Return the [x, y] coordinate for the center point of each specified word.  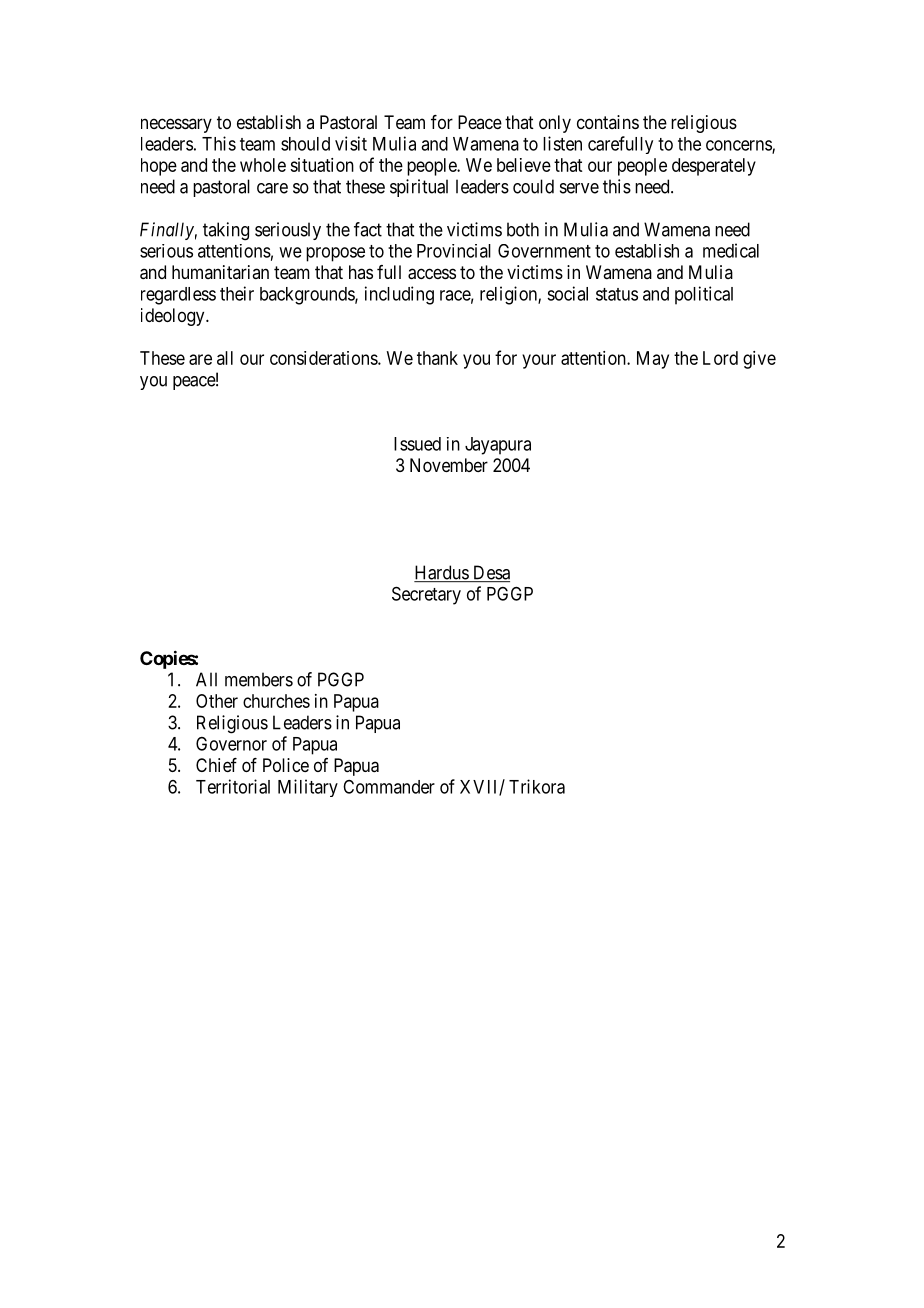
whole [263, 165]
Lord [720, 358]
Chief [216, 765]
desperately [714, 167]
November [449, 465]
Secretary [426, 595]
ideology [174, 317]
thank [437, 358]
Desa [490, 573]
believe [524, 165]
